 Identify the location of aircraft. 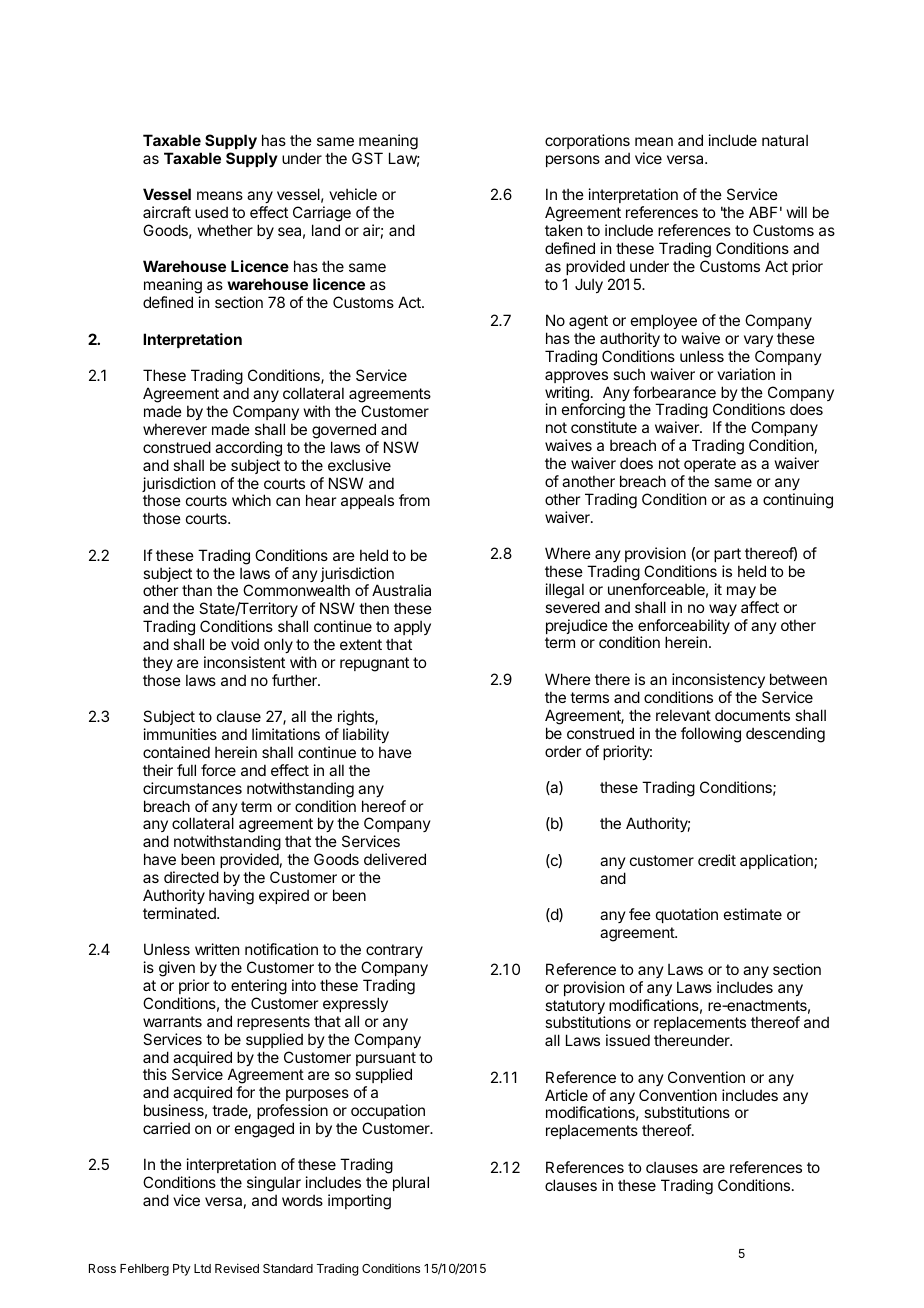
(167, 212).
